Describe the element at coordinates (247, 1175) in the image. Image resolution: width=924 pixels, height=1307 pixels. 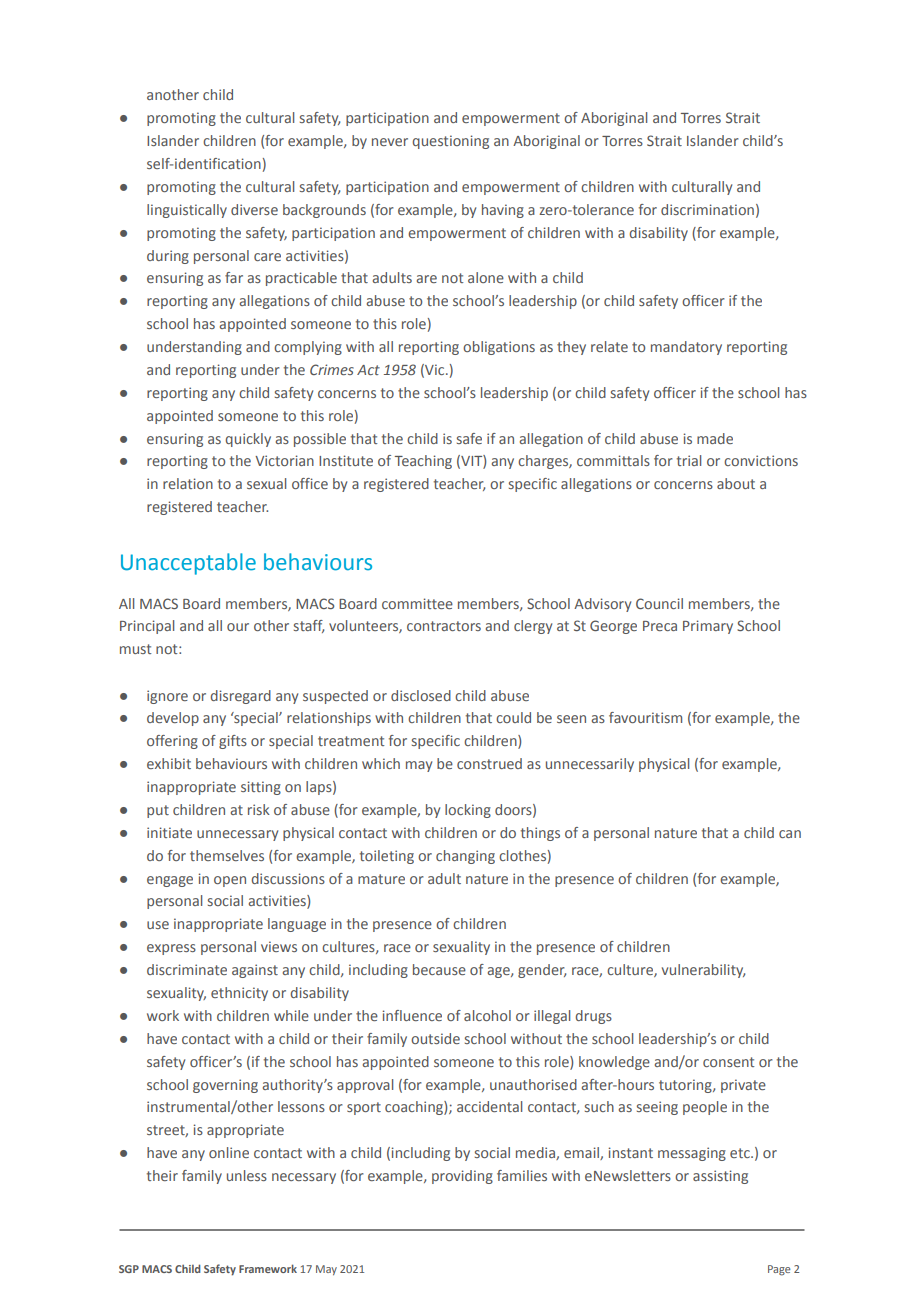
I see `unless` at that location.
